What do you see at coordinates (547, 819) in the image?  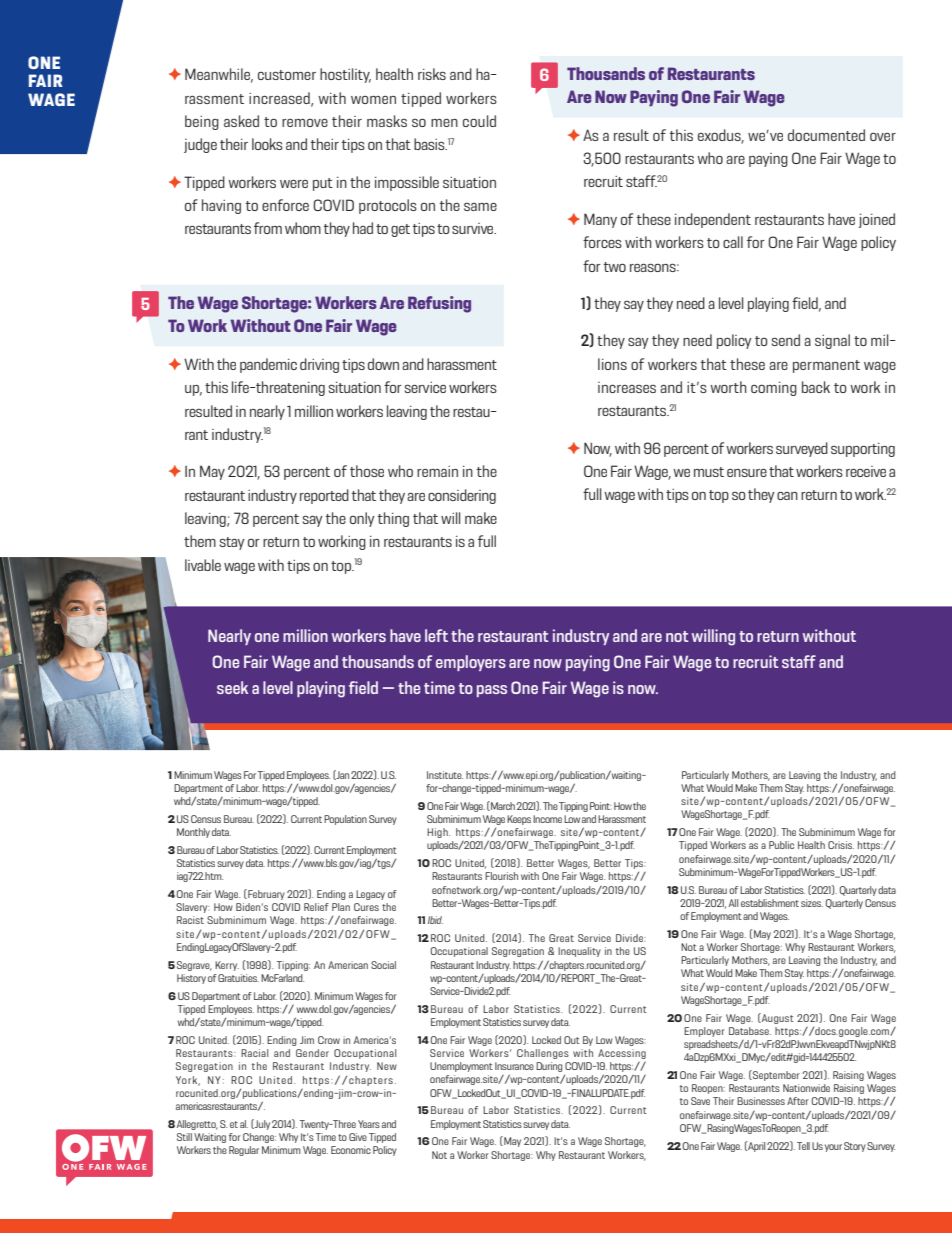 I see `Income` at bounding box center [547, 819].
